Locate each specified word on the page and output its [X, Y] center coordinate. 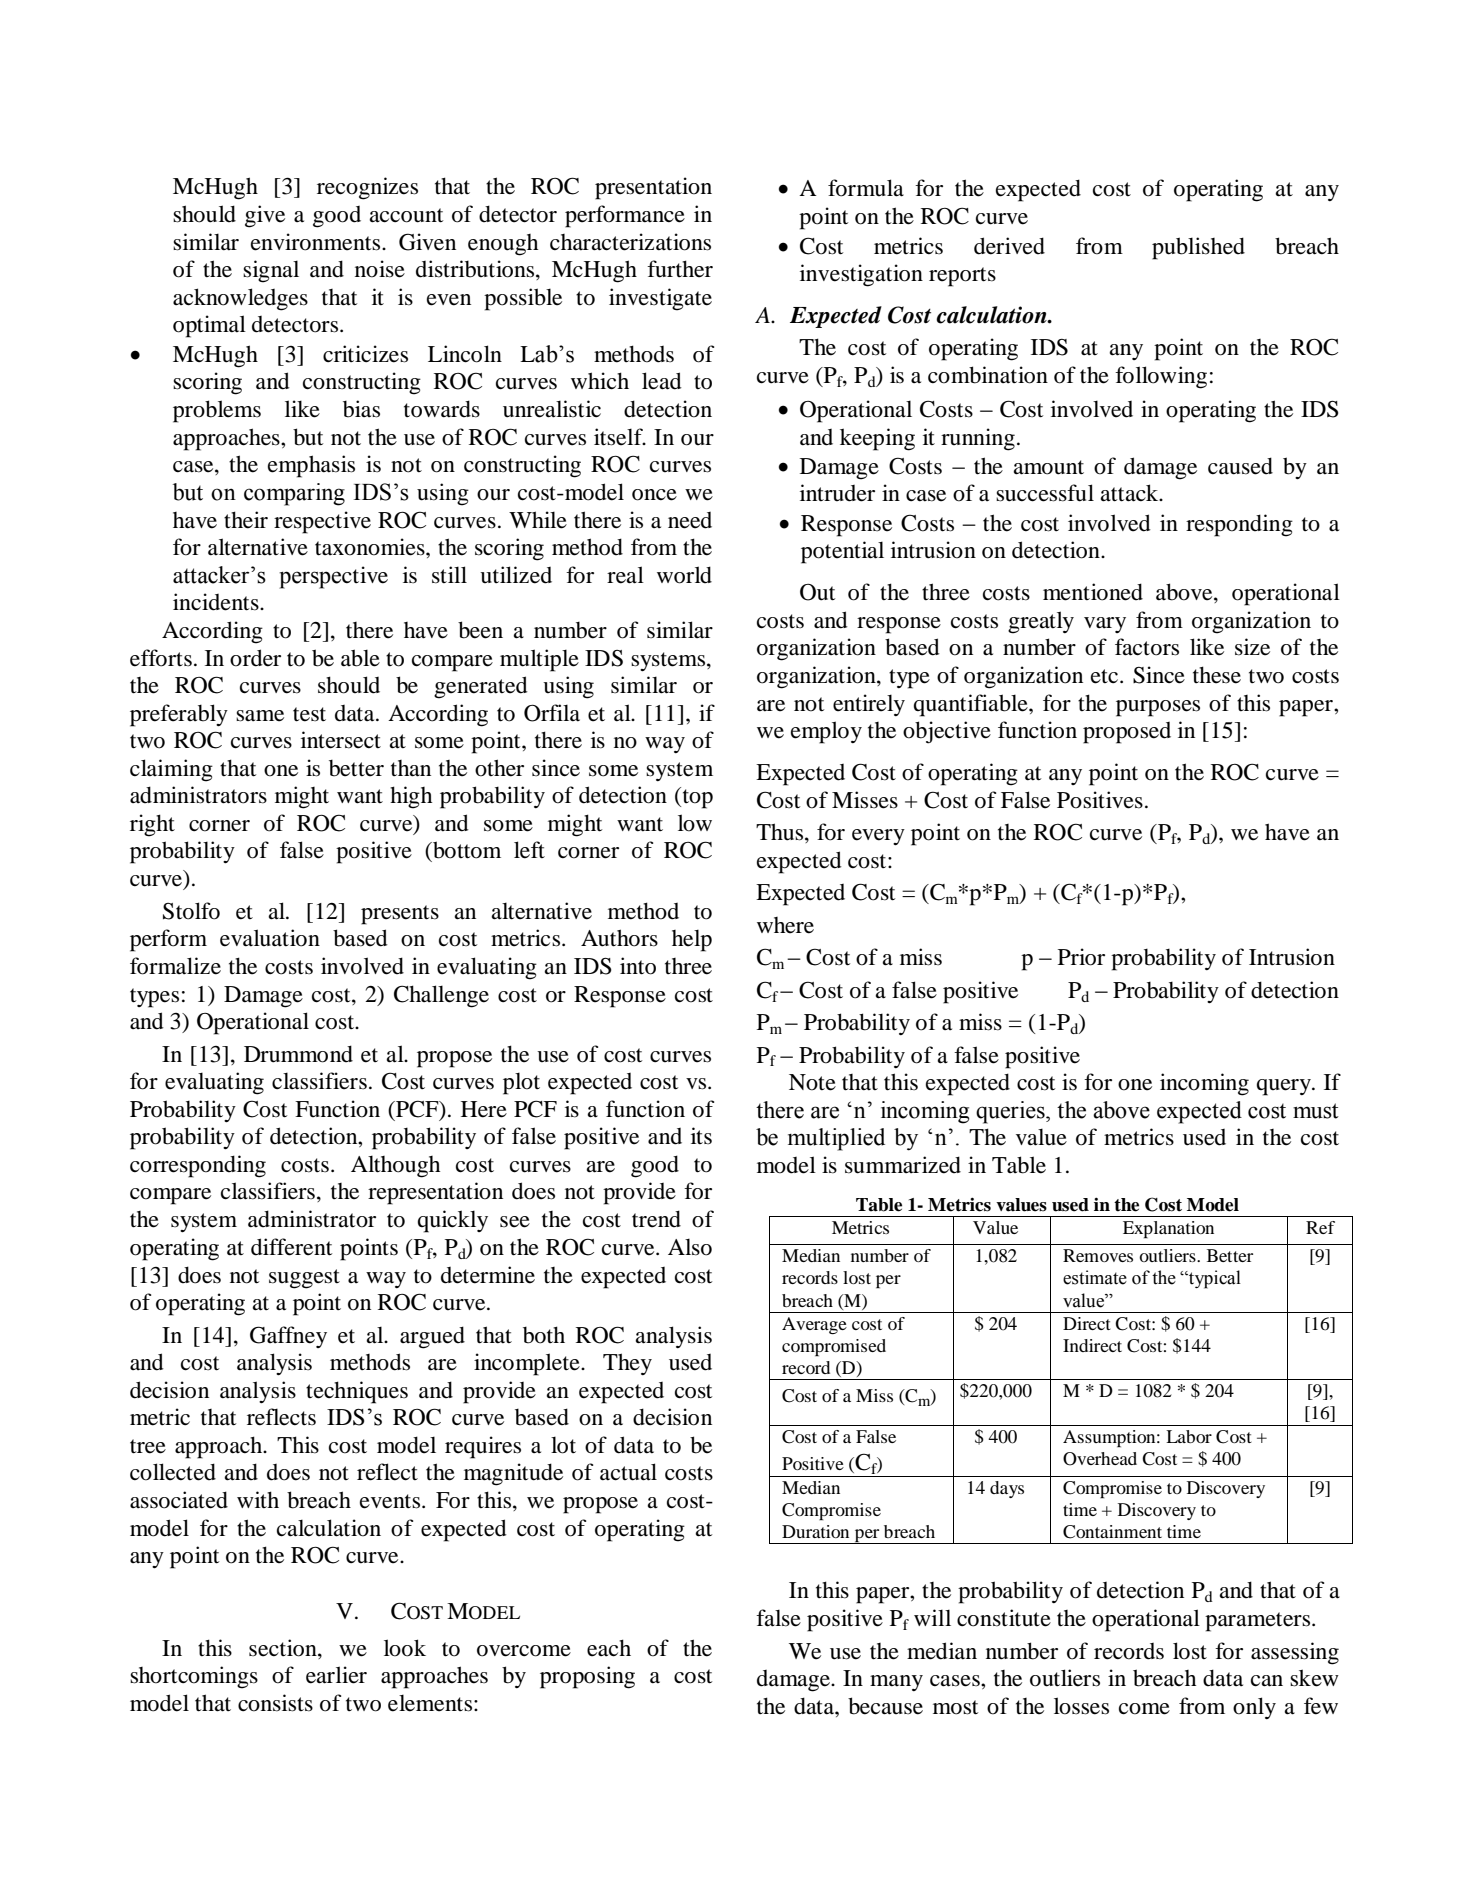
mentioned [1093, 592]
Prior [1081, 957]
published [1198, 248]
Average [814, 1325]
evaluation [270, 938]
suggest [304, 1279]
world [684, 575]
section [284, 1648]
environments [317, 242]
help [692, 940]
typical [1214, 1279]
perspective [333, 577]
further [680, 269]
